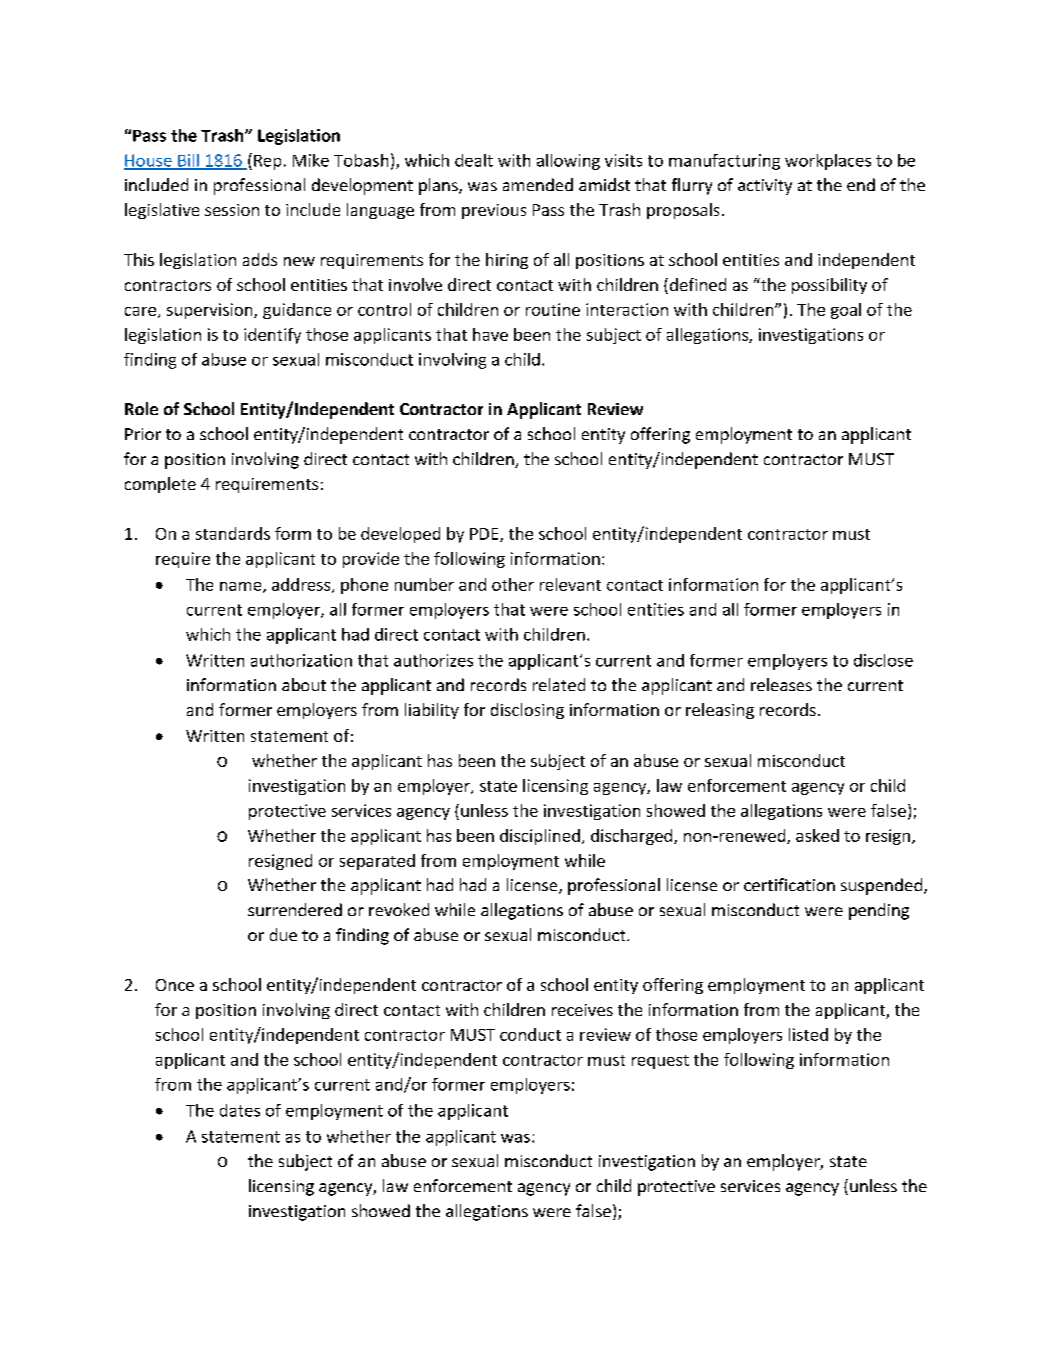 The width and height of the image is (1052, 1361). What do you see at coordinates (485, 535) in the image?
I see `PDE` at bounding box center [485, 535].
